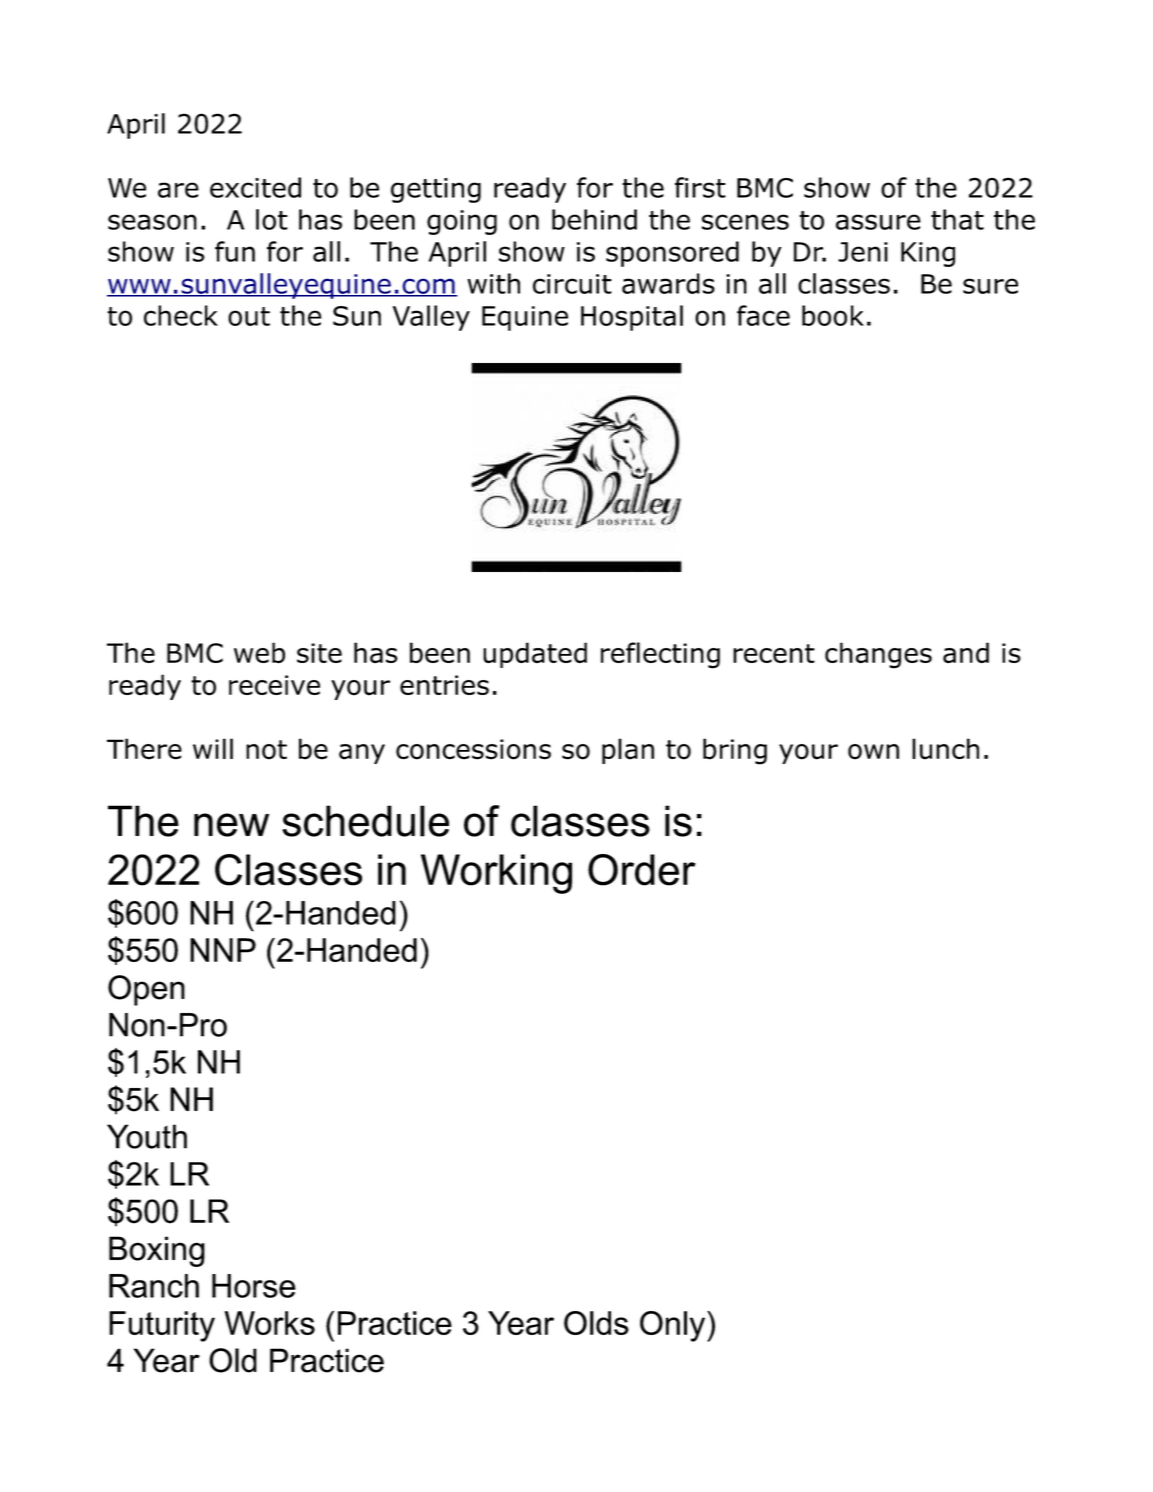 Image resolution: width=1153 pixels, height=1492 pixels. Describe the element at coordinates (674, 1326) in the screenshot. I see `Only` at that location.
